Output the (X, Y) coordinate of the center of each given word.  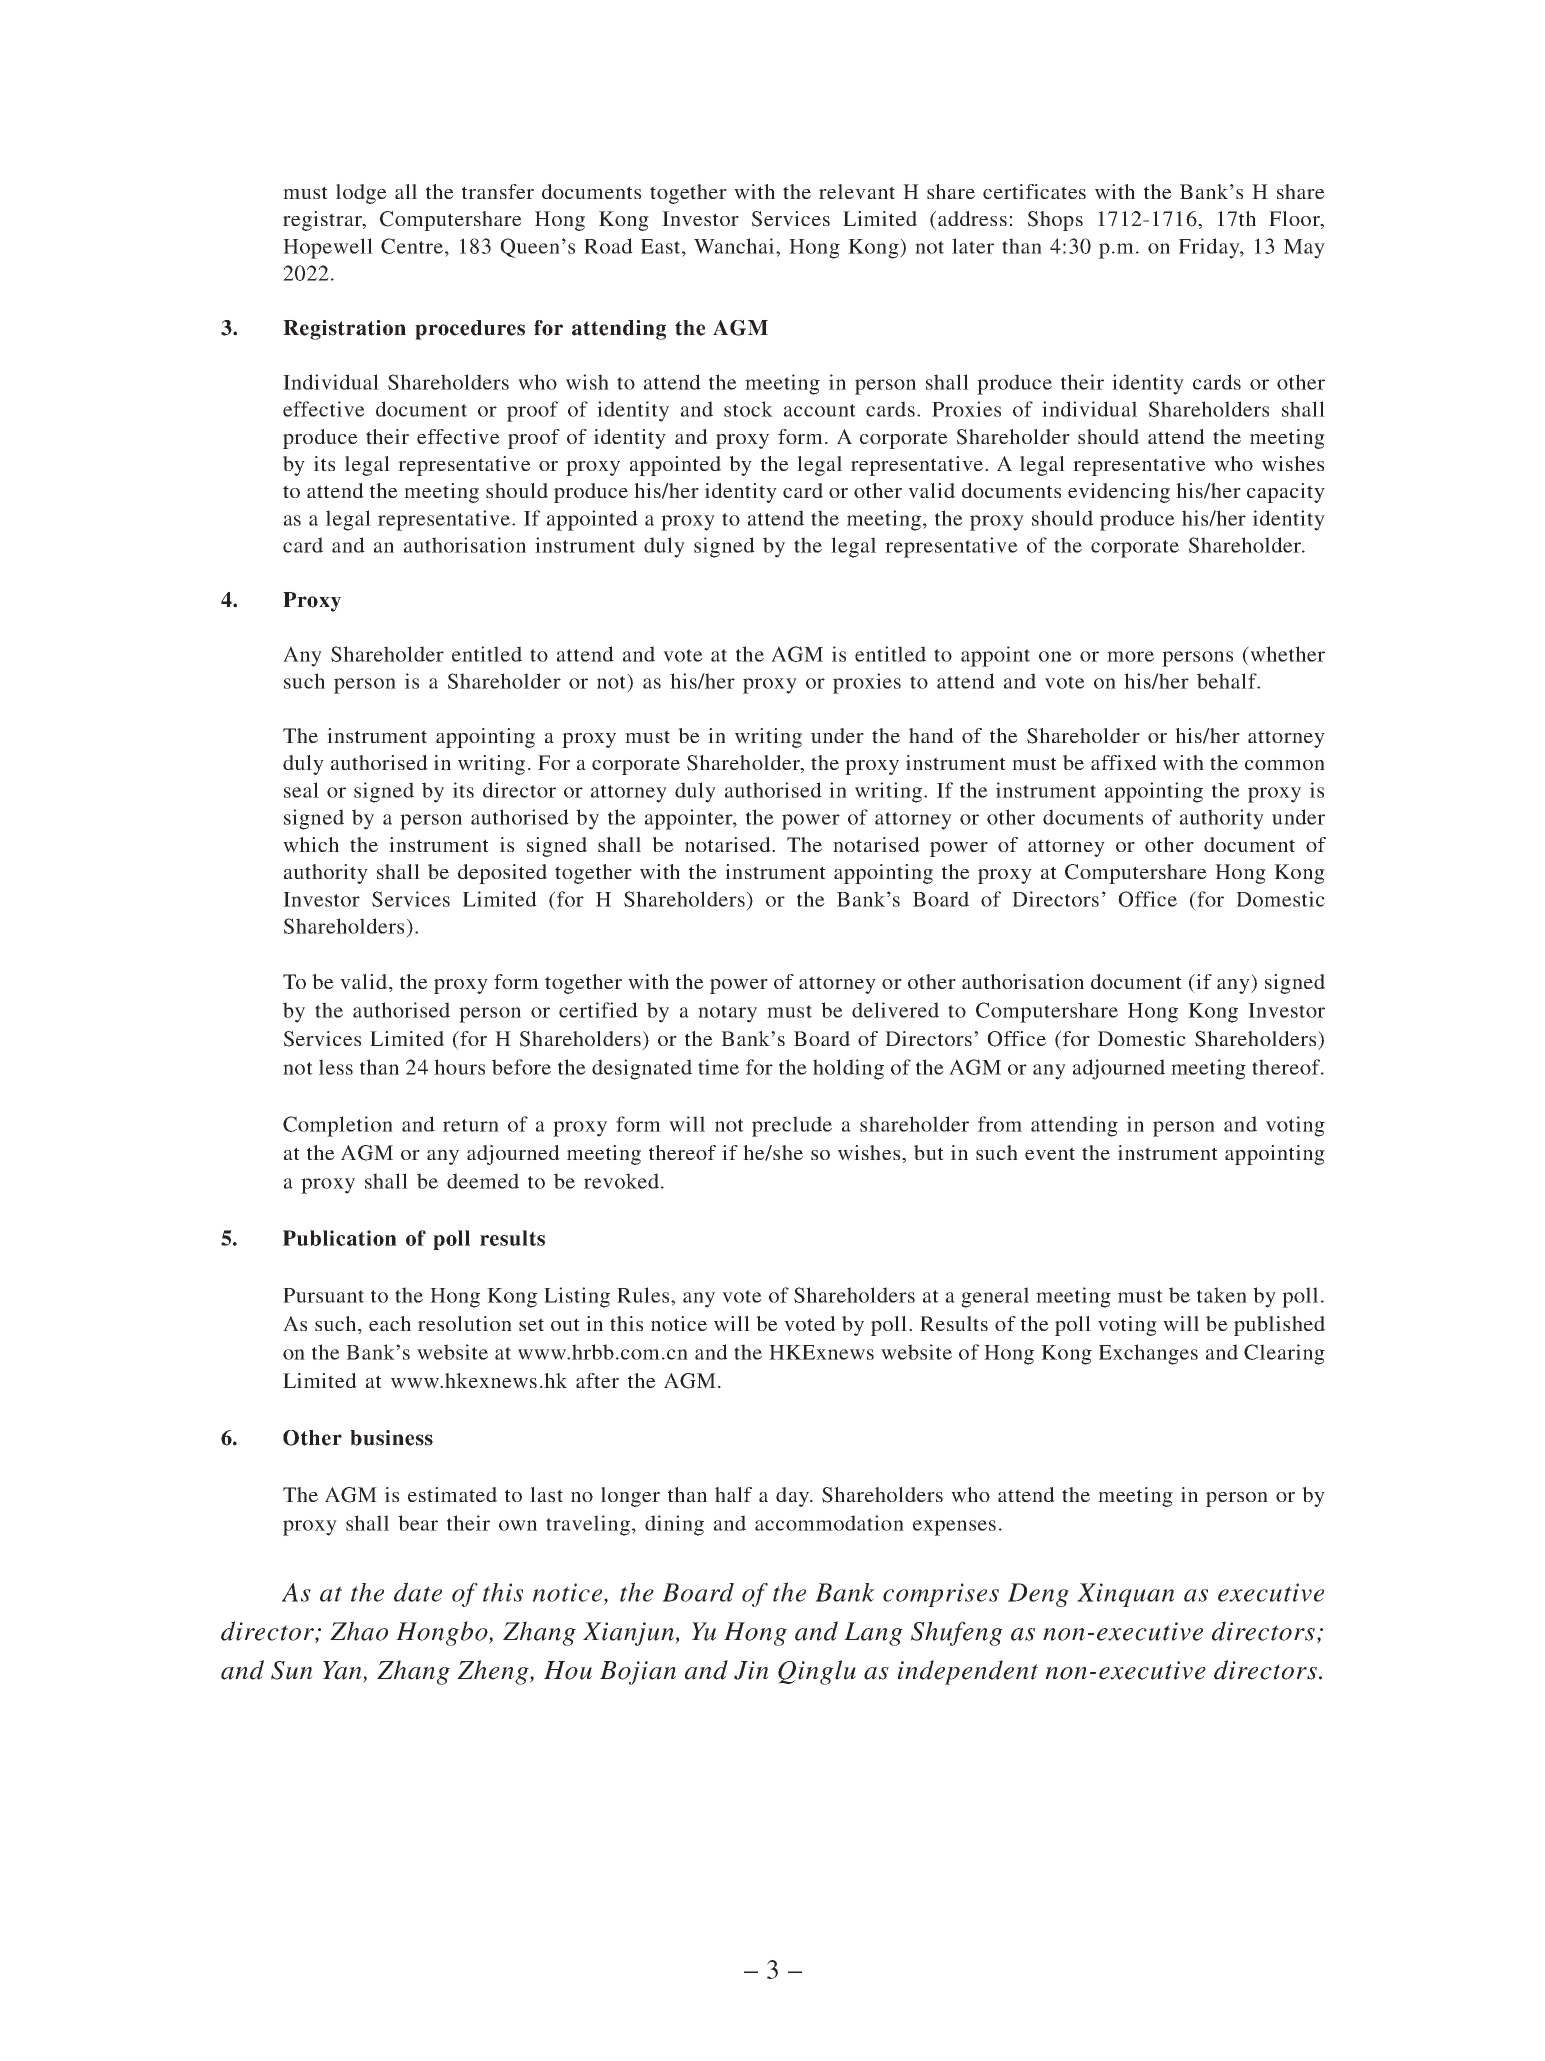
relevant (857, 191)
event (1050, 1153)
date (418, 1592)
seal (301, 790)
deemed (483, 1181)
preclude (792, 1126)
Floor (1295, 220)
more (1130, 656)
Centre (412, 246)
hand (931, 735)
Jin (751, 1670)
